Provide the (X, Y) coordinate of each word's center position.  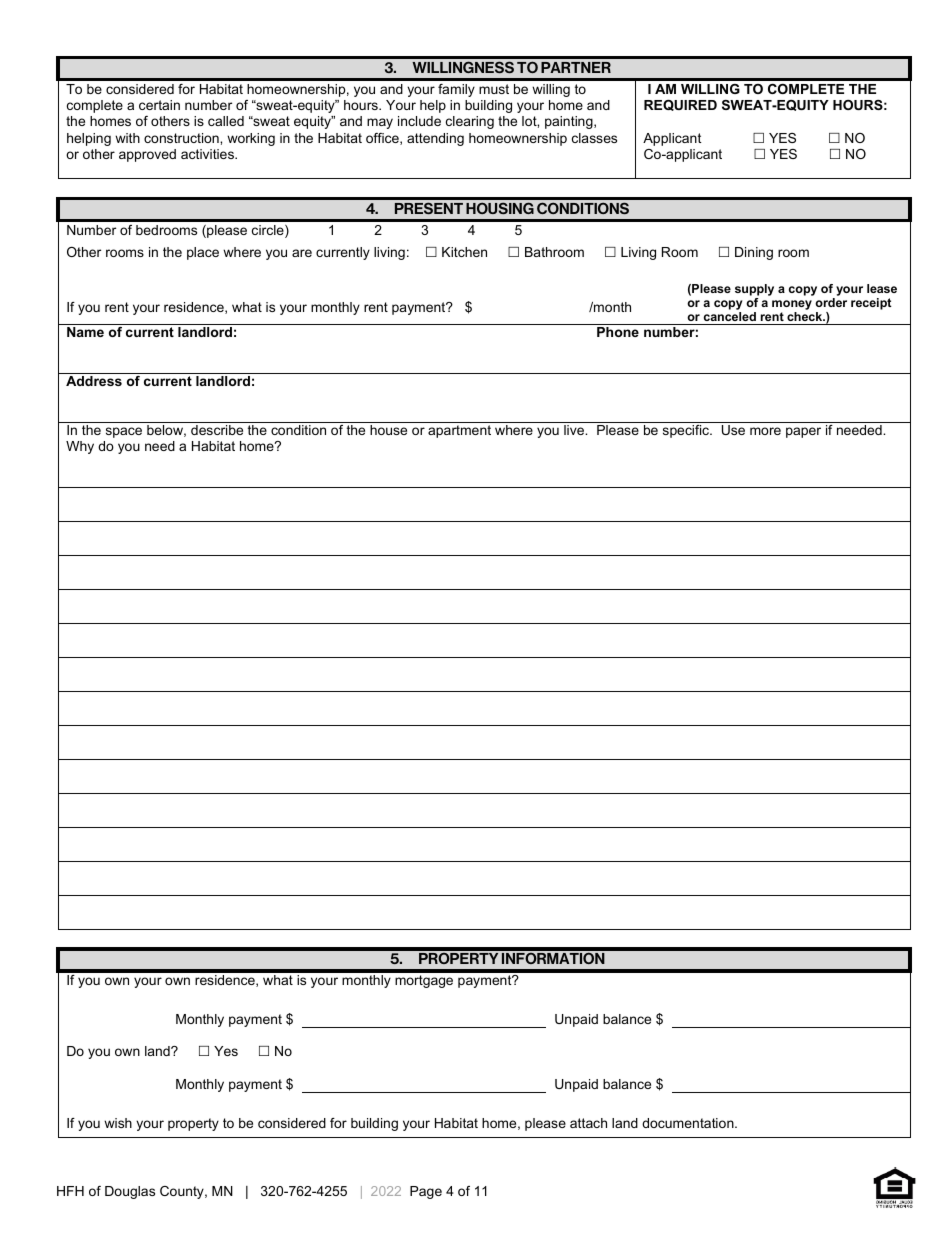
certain (159, 105)
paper (803, 432)
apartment (459, 431)
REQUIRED (680, 105)
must (494, 89)
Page (426, 1192)
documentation (689, 1123)
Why (80, 447)
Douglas (130, 1192)
